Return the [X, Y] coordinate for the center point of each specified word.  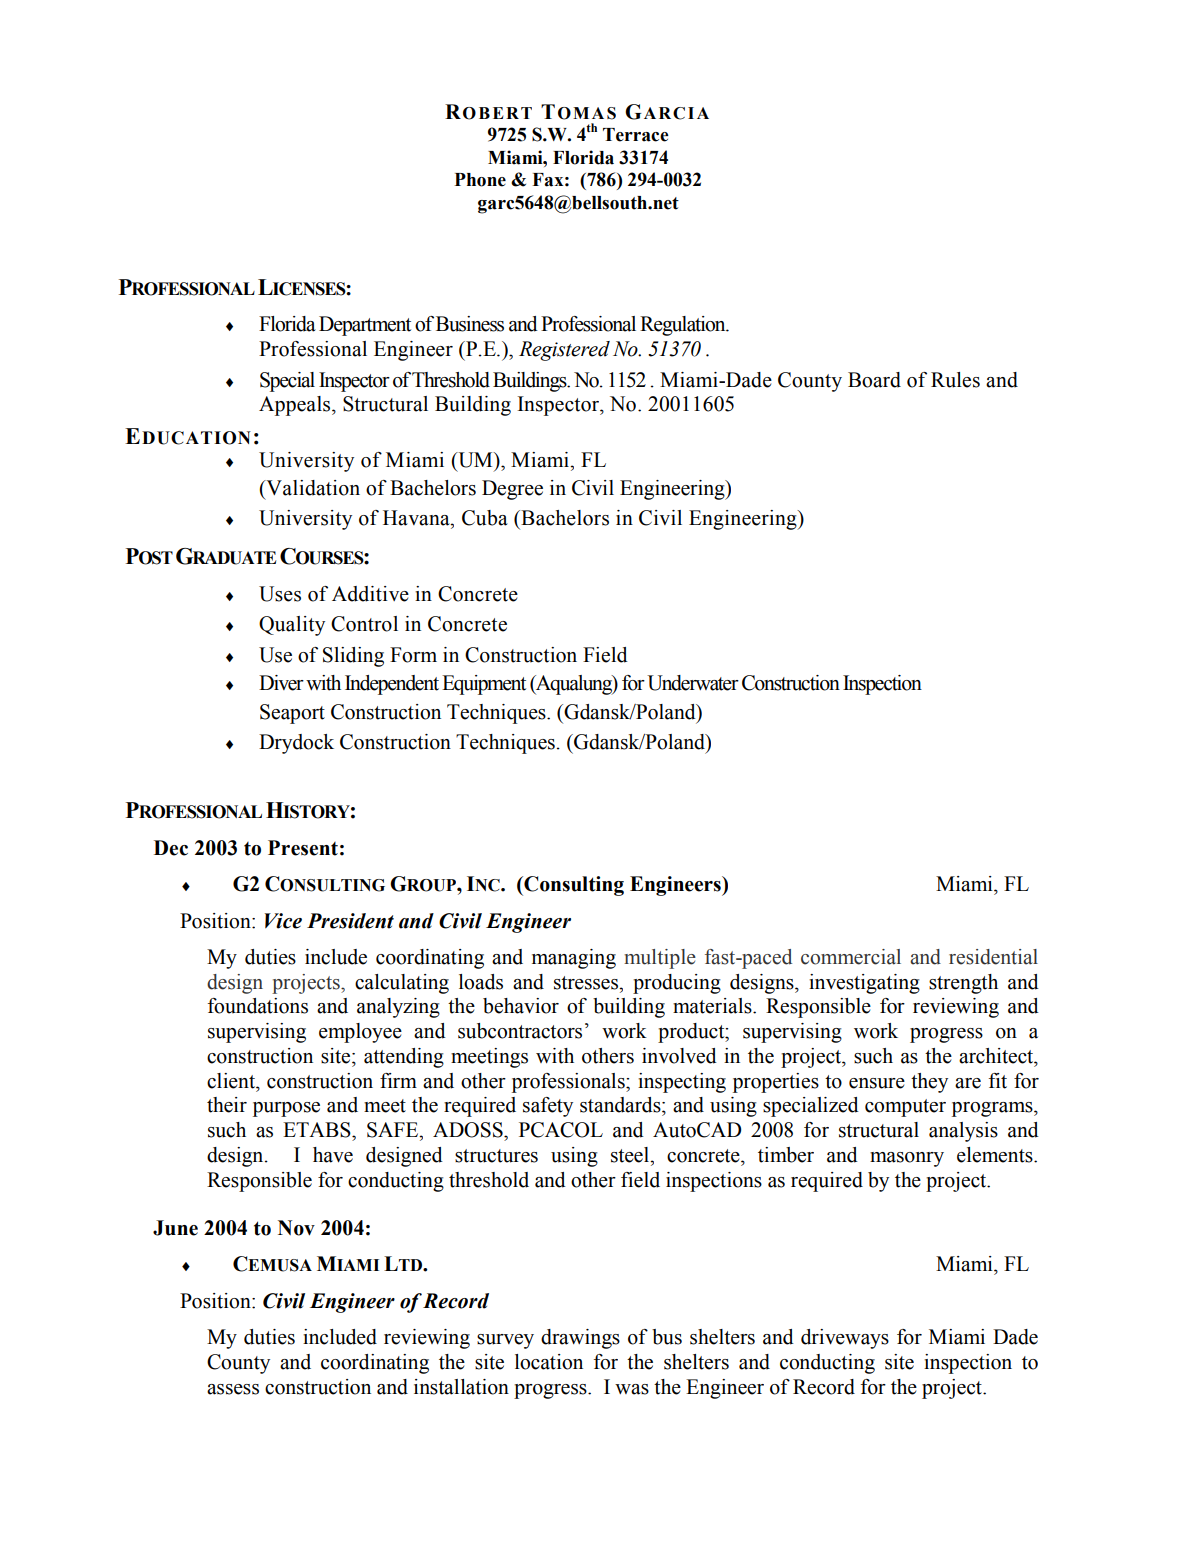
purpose [286, 1109]
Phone [480, 180]
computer [905, 1108]
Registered [564, 351]
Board [874, 380]
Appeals [296, 406]
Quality [292, 626]
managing [574, 959]
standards [621, 1105]
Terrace [636, 135]
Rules [955, 380]
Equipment [484, 685]
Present [303, 848]
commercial [851, 957]
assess [233, 1389]
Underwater [693, 683]
